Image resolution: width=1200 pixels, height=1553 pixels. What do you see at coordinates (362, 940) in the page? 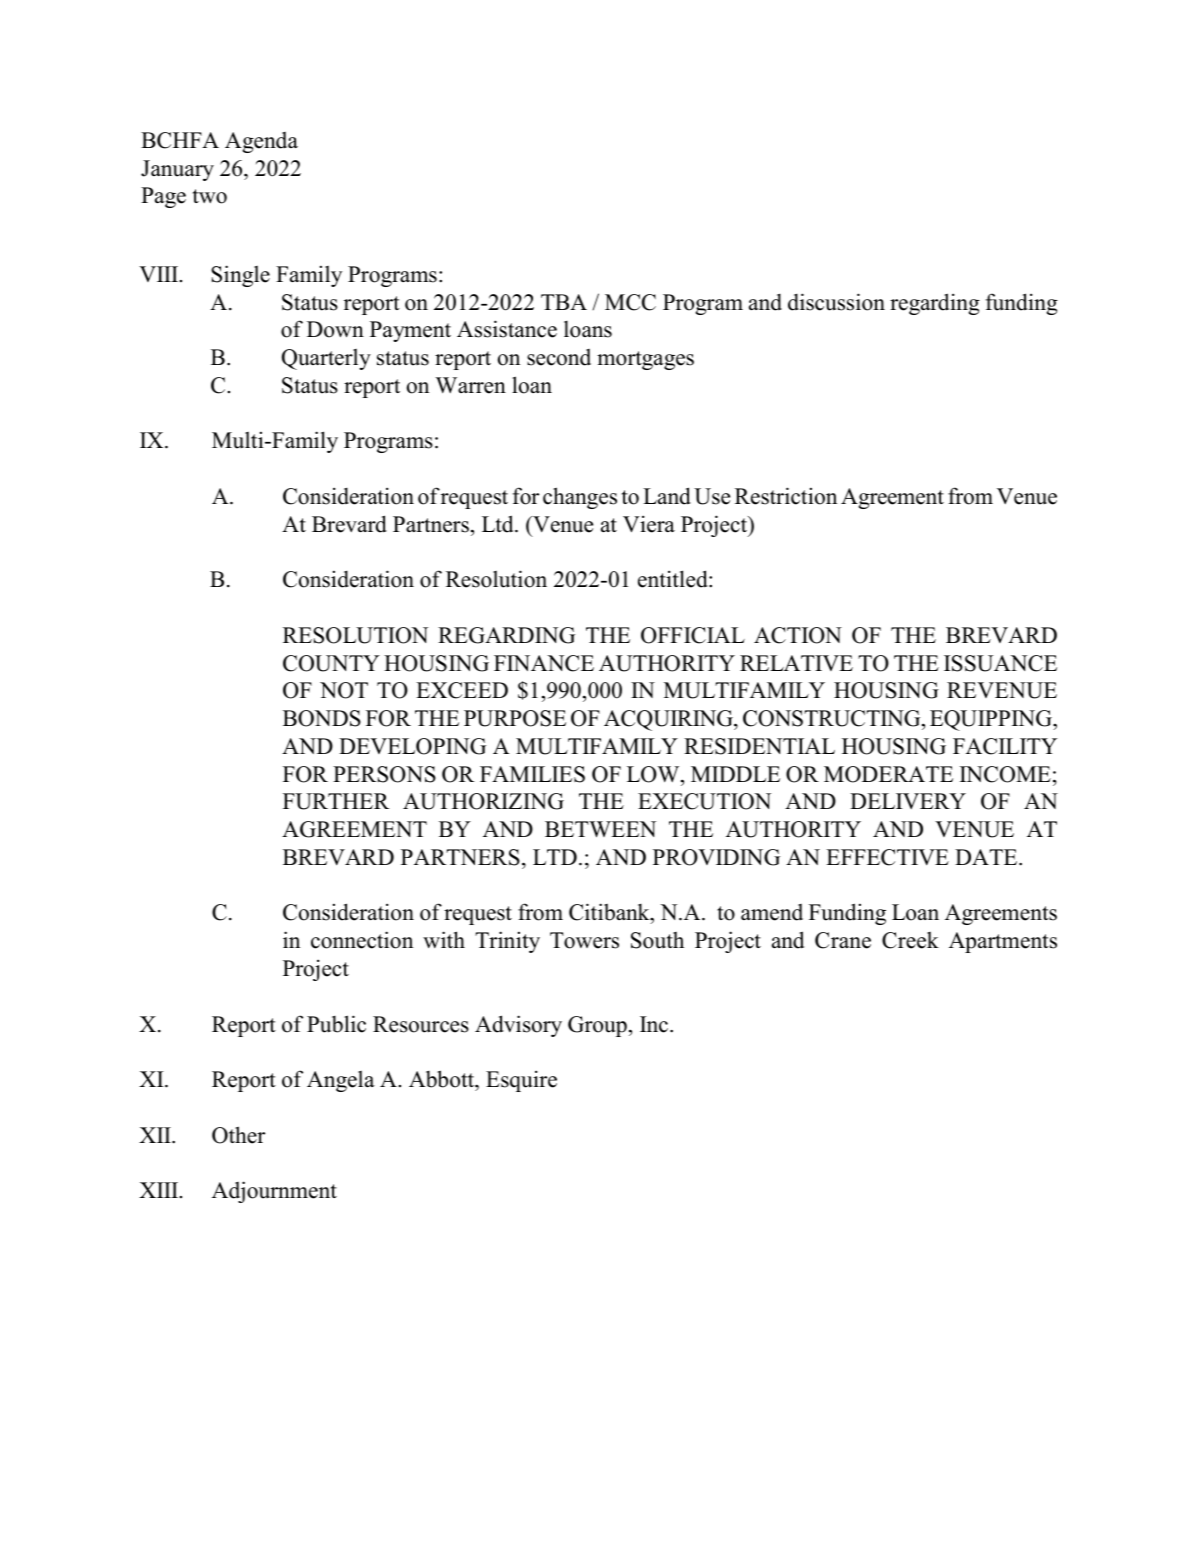
I see `connection` at bounding box center [362, 940].
